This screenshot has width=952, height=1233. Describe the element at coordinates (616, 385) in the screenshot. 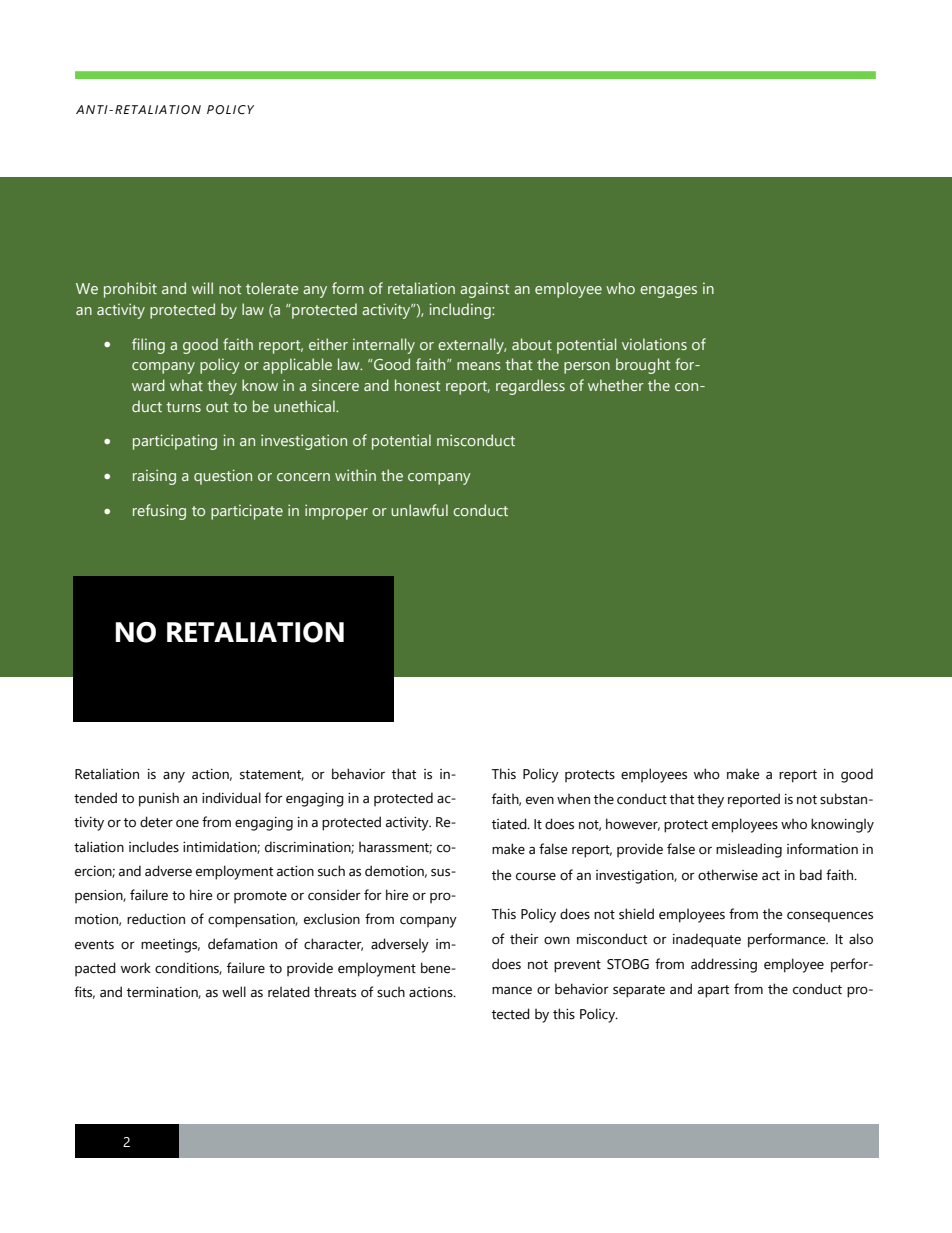

I see `whether` at that location.
